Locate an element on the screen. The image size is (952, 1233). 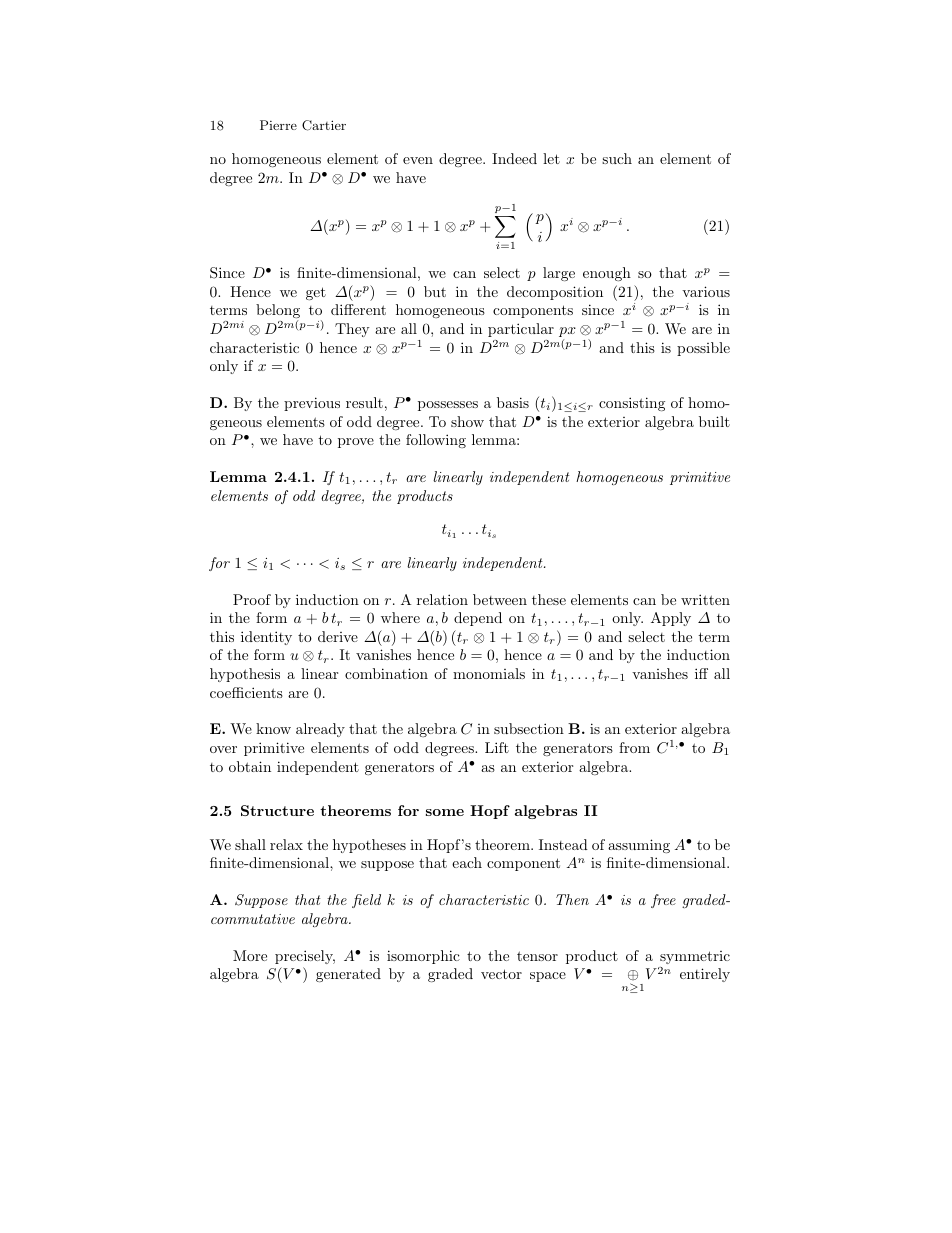
Pierre is located at coordinates (278, 125).
